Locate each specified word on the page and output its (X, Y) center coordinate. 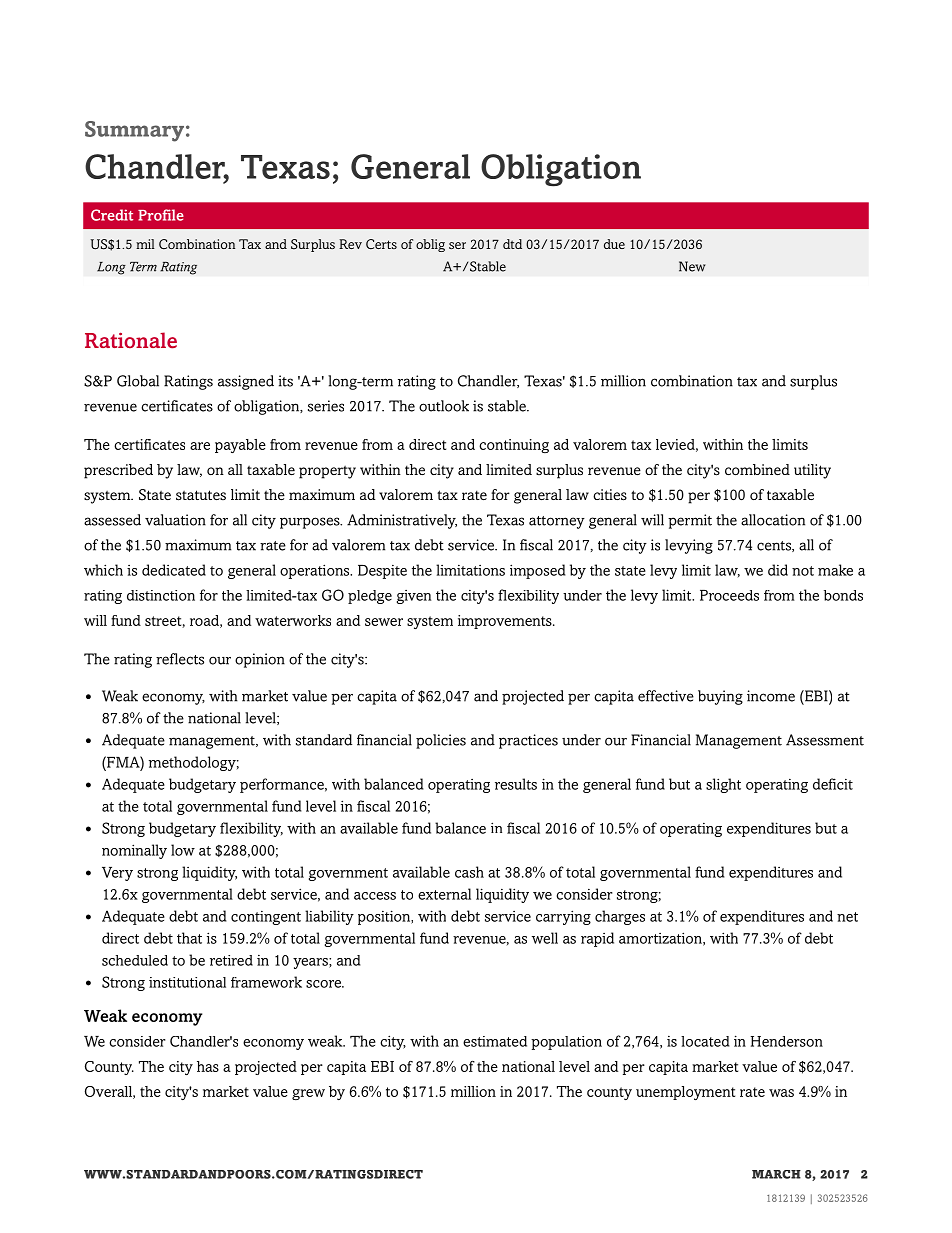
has (208, 1066)
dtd (512, 244)
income (771, 696)
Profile (161, 215)
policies (441, 741)
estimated (495, 1041)
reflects (180, 659)
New (692, 266)
